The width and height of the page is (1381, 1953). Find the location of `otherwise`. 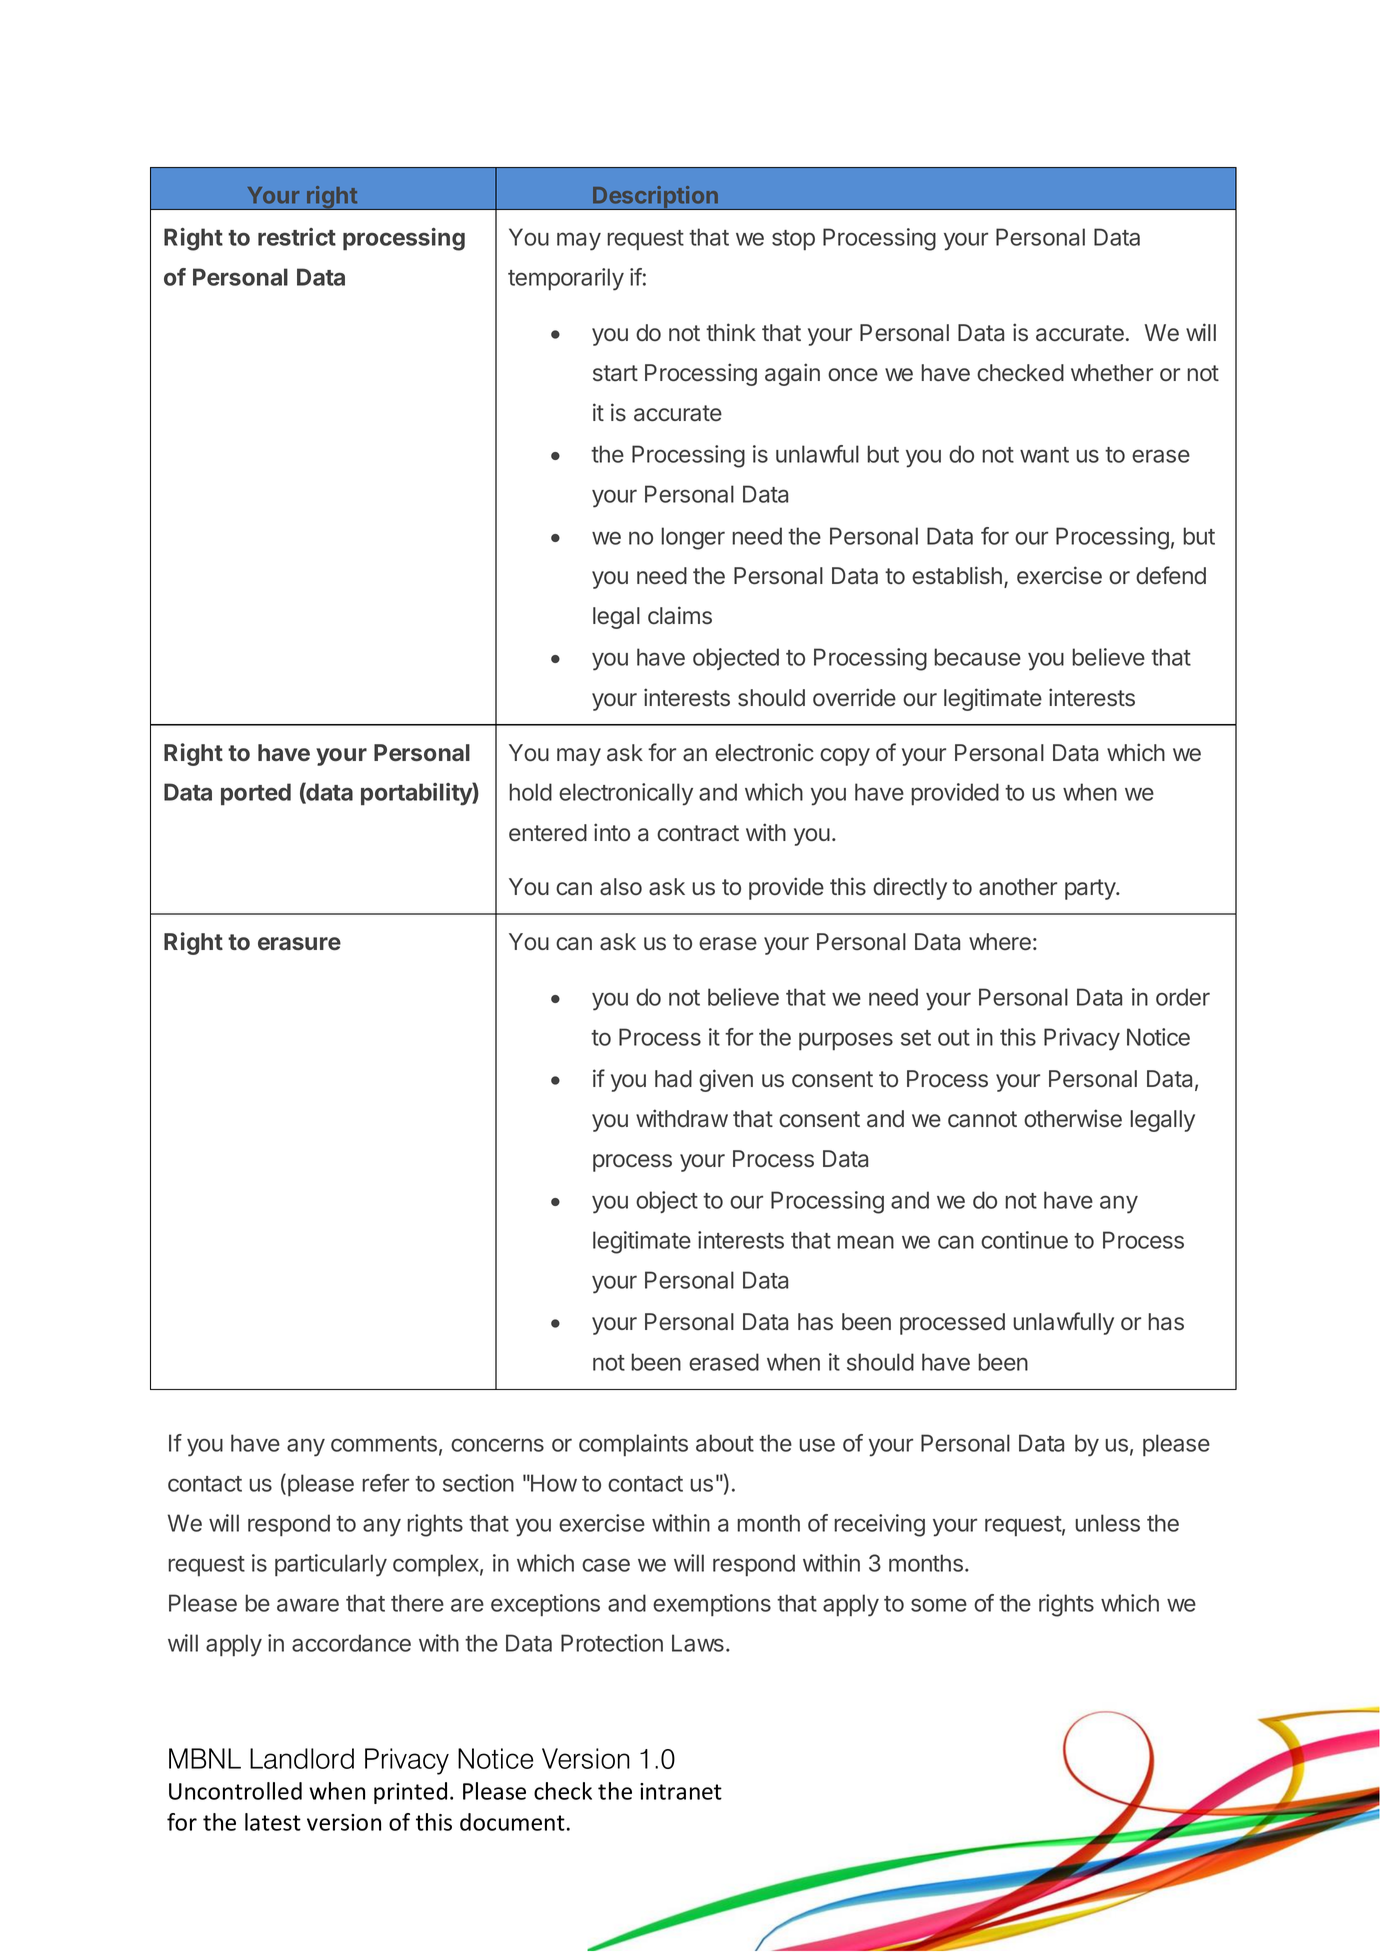

otherwise is located at coordinates (1073, 1118).
